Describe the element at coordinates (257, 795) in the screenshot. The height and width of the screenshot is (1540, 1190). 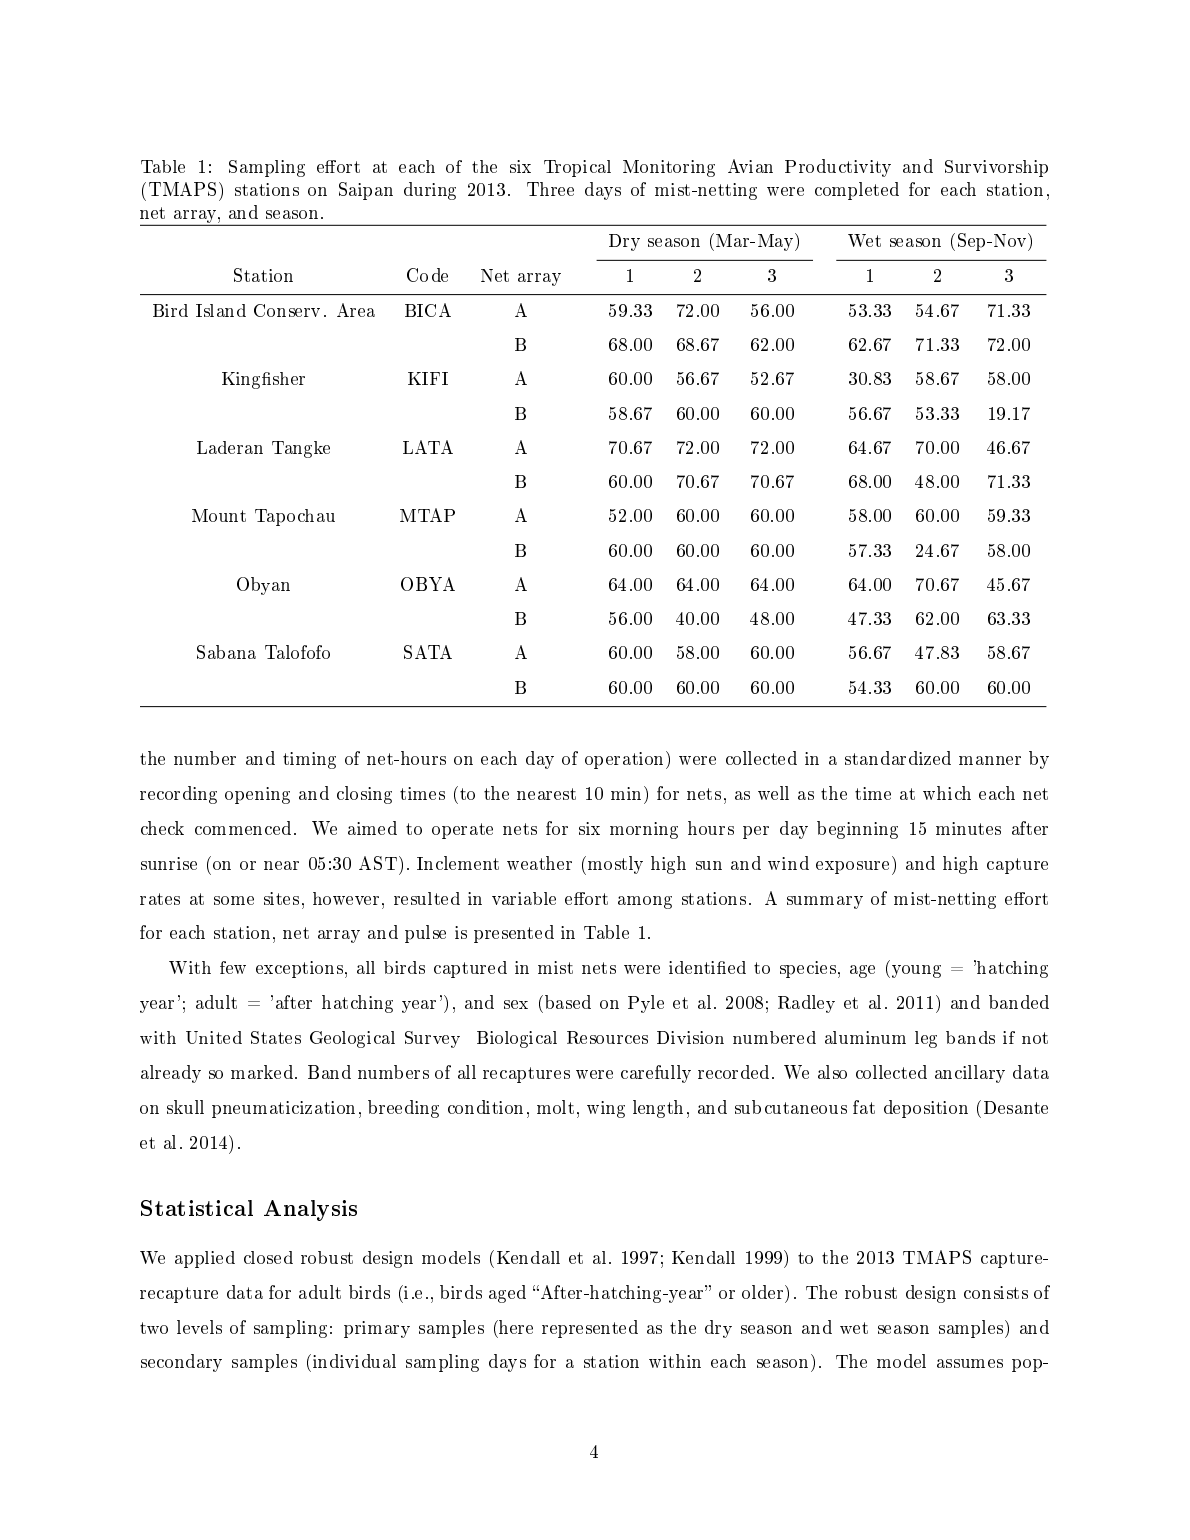
I see `opening` at that location.
